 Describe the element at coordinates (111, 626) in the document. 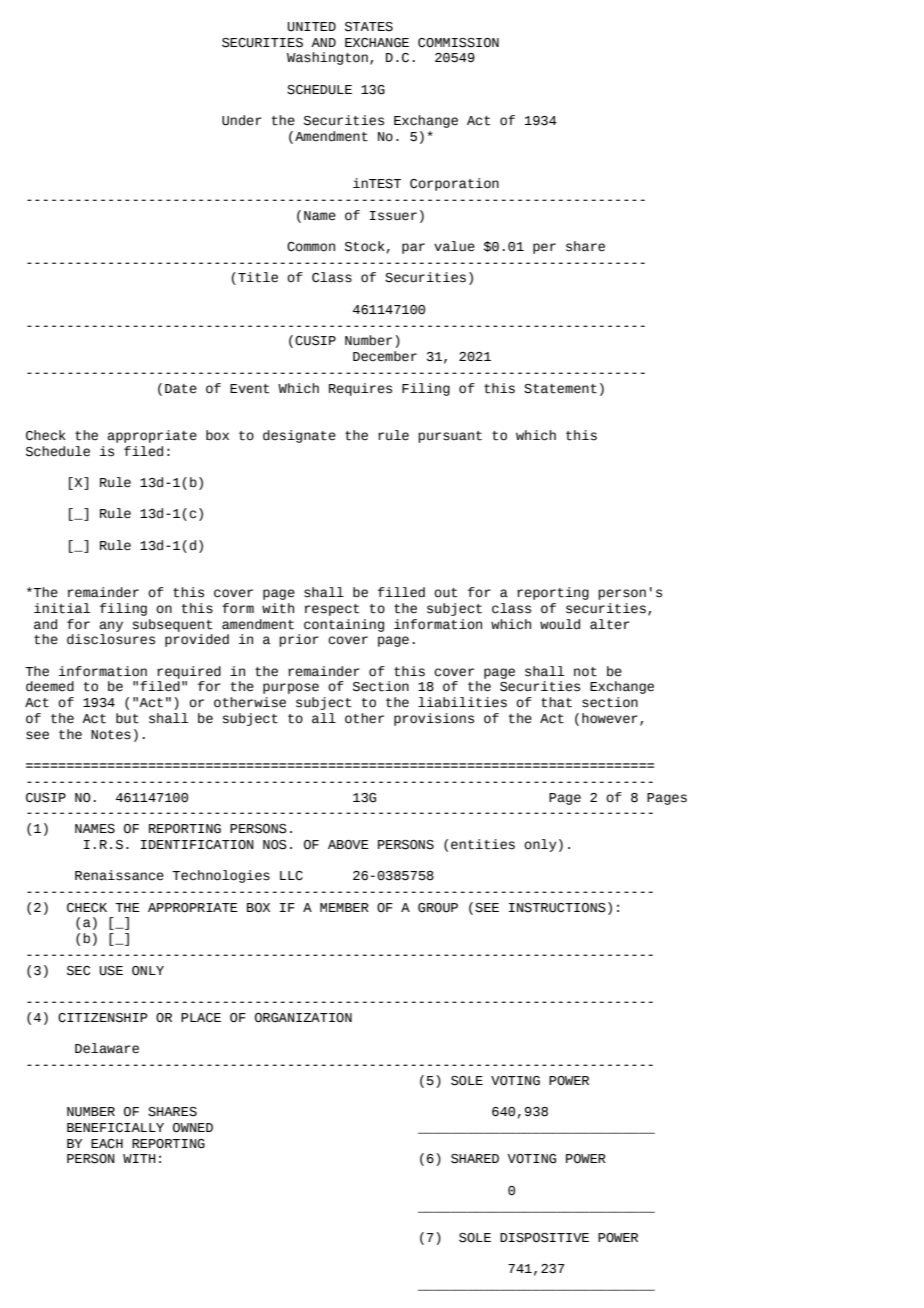

I see `any` at that location.
